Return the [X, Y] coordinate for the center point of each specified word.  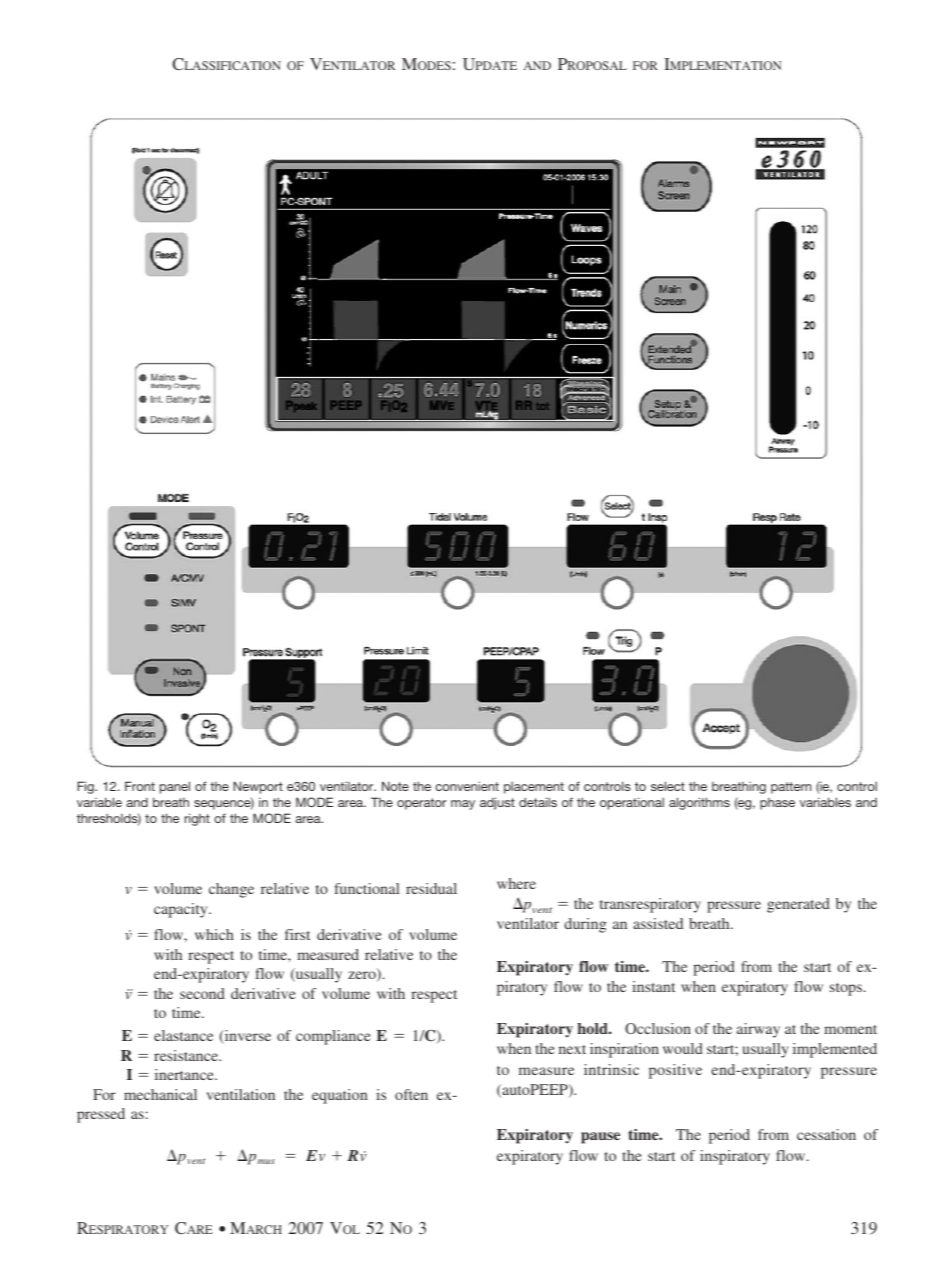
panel [175, 787]
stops [847, 989]
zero [363, 976]
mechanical [160, 1094]
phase [777, 804]
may [463, 805]
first [297, 934]
